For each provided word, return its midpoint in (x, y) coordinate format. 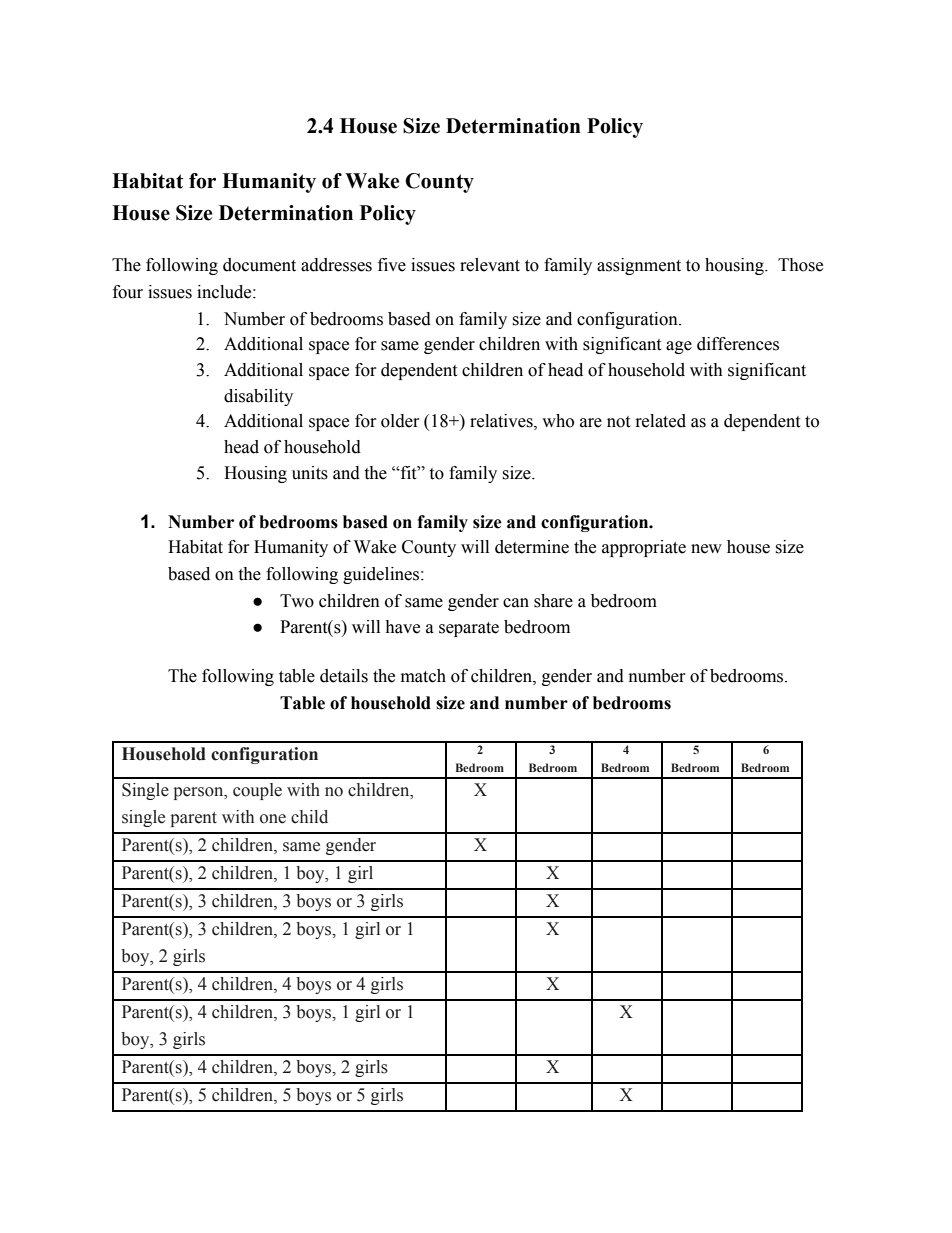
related (661, 421)
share (553, 601)
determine (532, 547)
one (273, 819)
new (706, 549)
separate (469, 629)
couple (257, 791)
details (344, 676)
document (259, 265)
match (423, 676)
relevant (490, 265)
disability (258, 397)
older (400, 421)
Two (297, 601)
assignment (639, 266)
